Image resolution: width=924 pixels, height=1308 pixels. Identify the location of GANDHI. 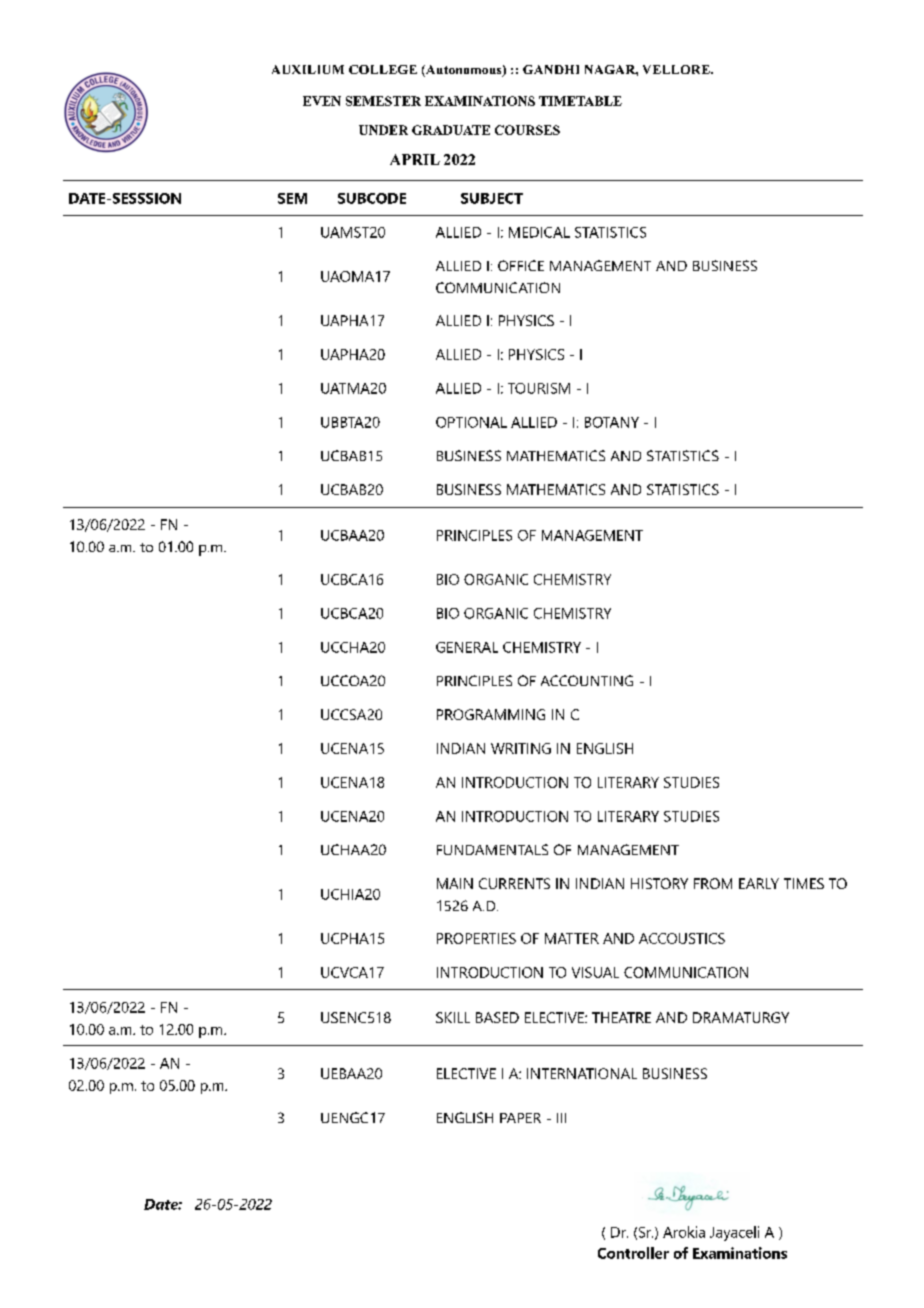
(551, 69).
